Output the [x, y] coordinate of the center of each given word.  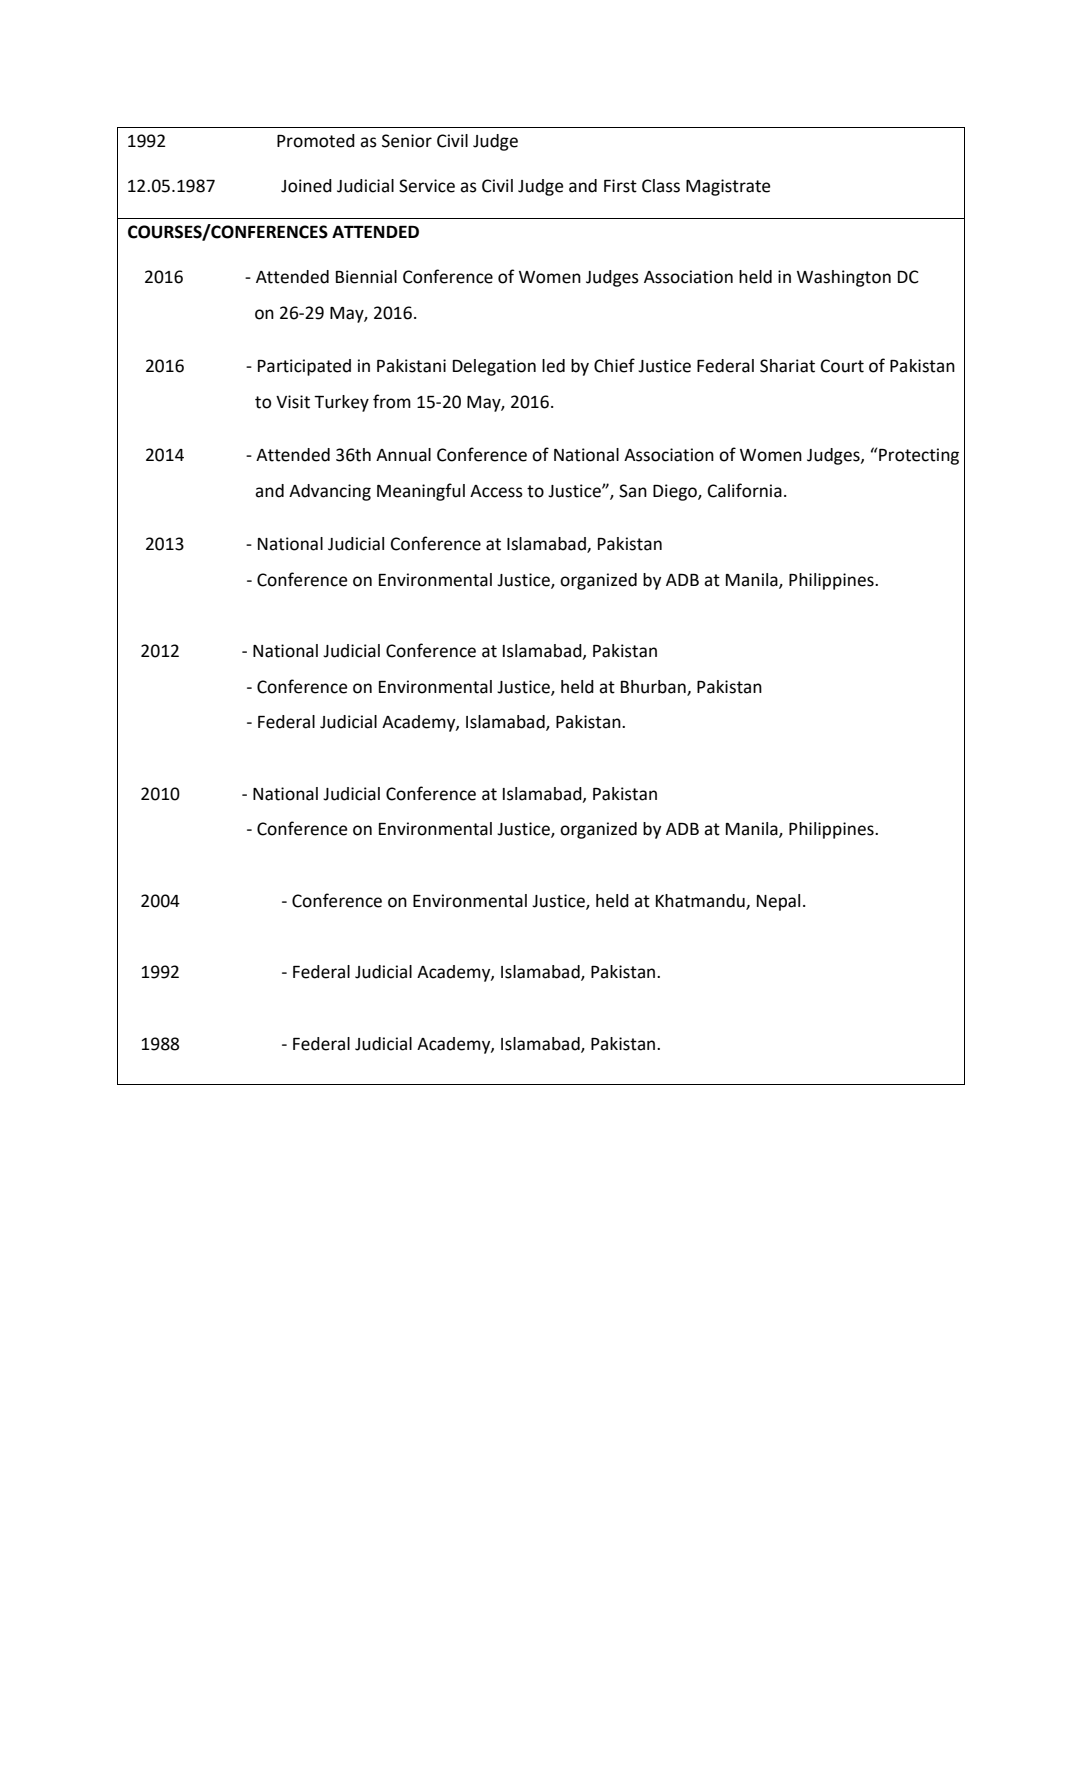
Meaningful [421, 492]
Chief [614, 365]
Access [496, 491]
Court [842, 366]
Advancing [330, 492]
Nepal [778, 902]
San [633, 491]
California [745, 490]
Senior [407, 141]
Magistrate [728, 187]
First [620, 186]
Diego [676, 492]
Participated [304, 367]
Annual [403, 455]
